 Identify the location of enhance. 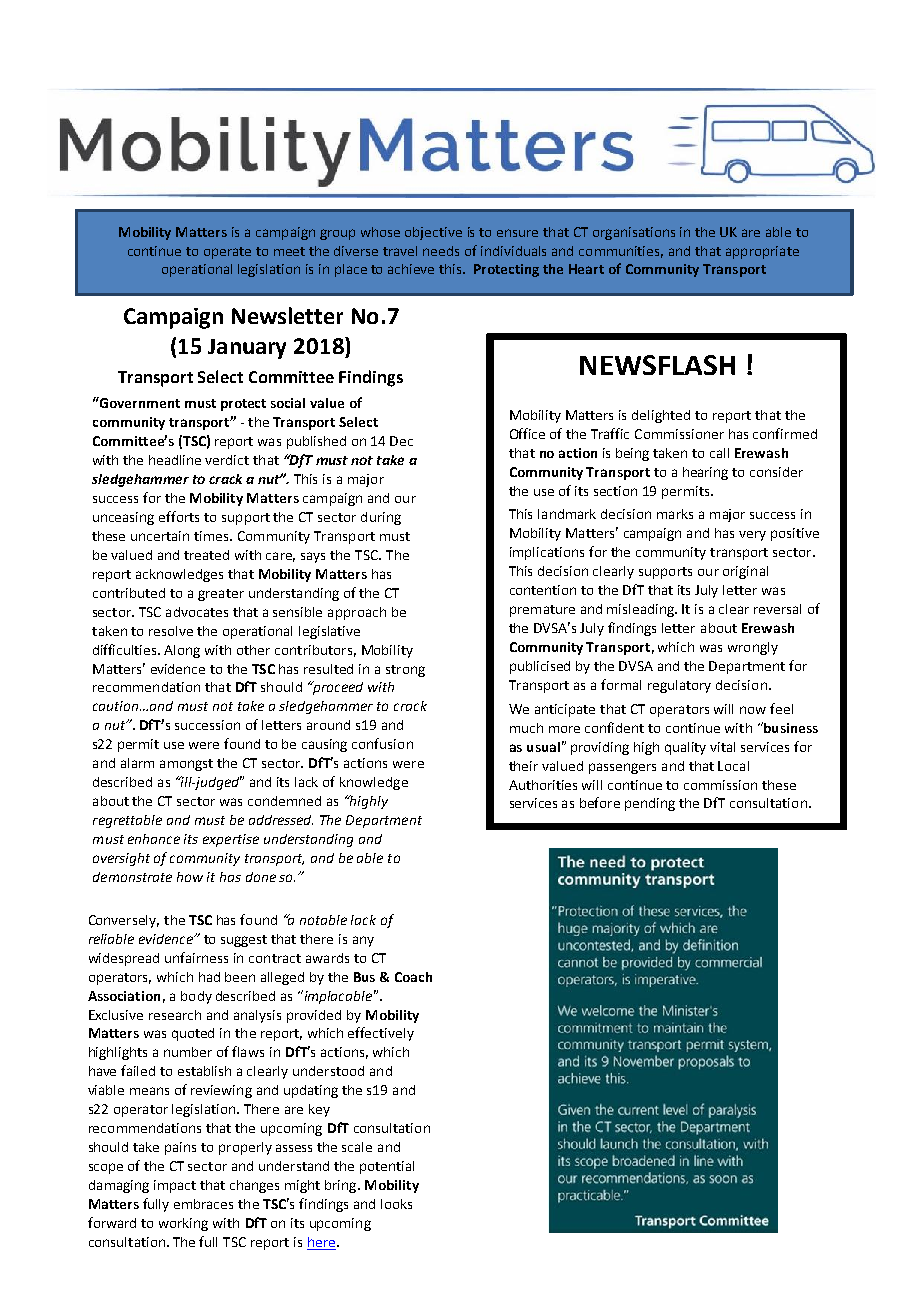
(154, 839).
